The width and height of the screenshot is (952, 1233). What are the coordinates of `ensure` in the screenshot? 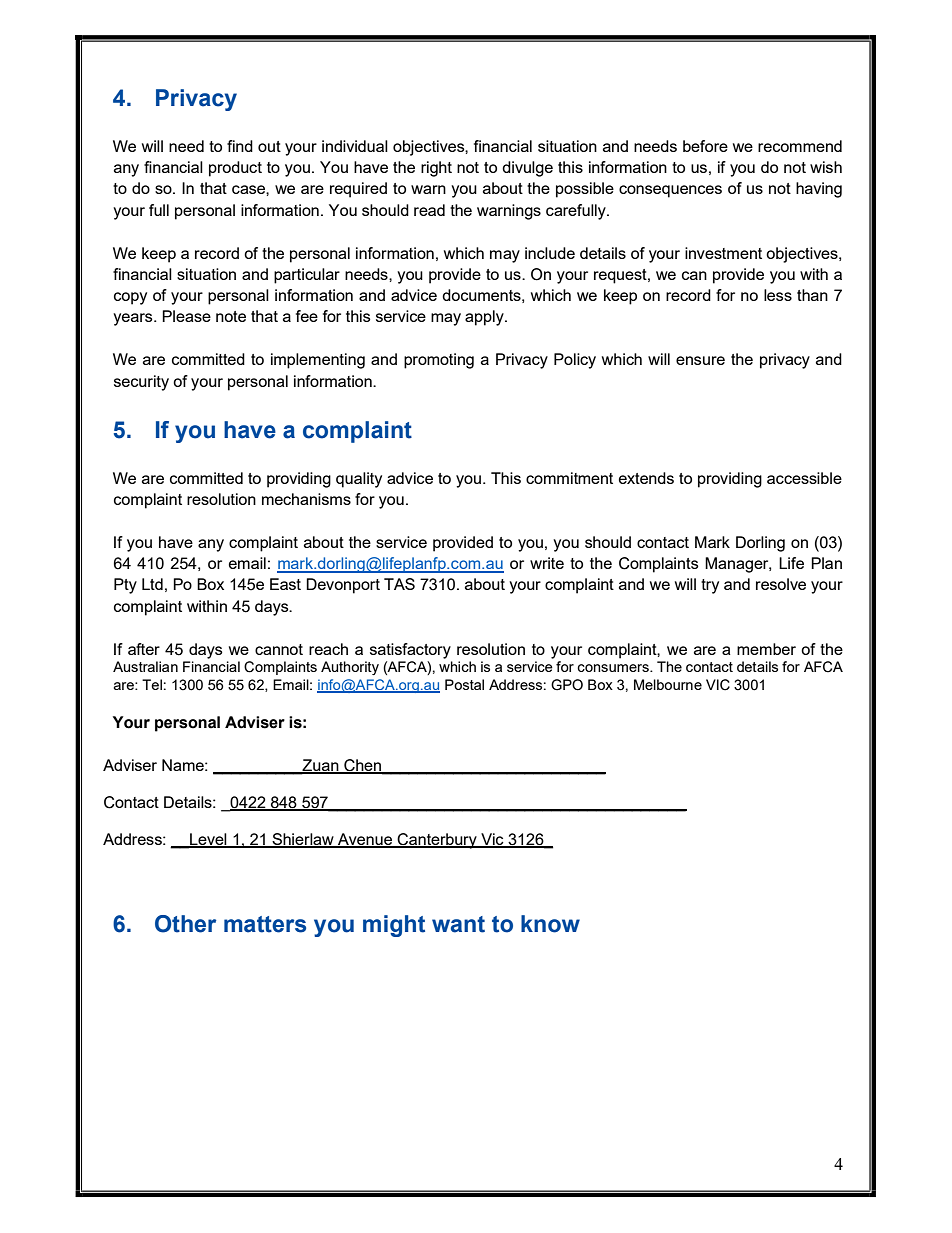 It's located at (700, 360).
